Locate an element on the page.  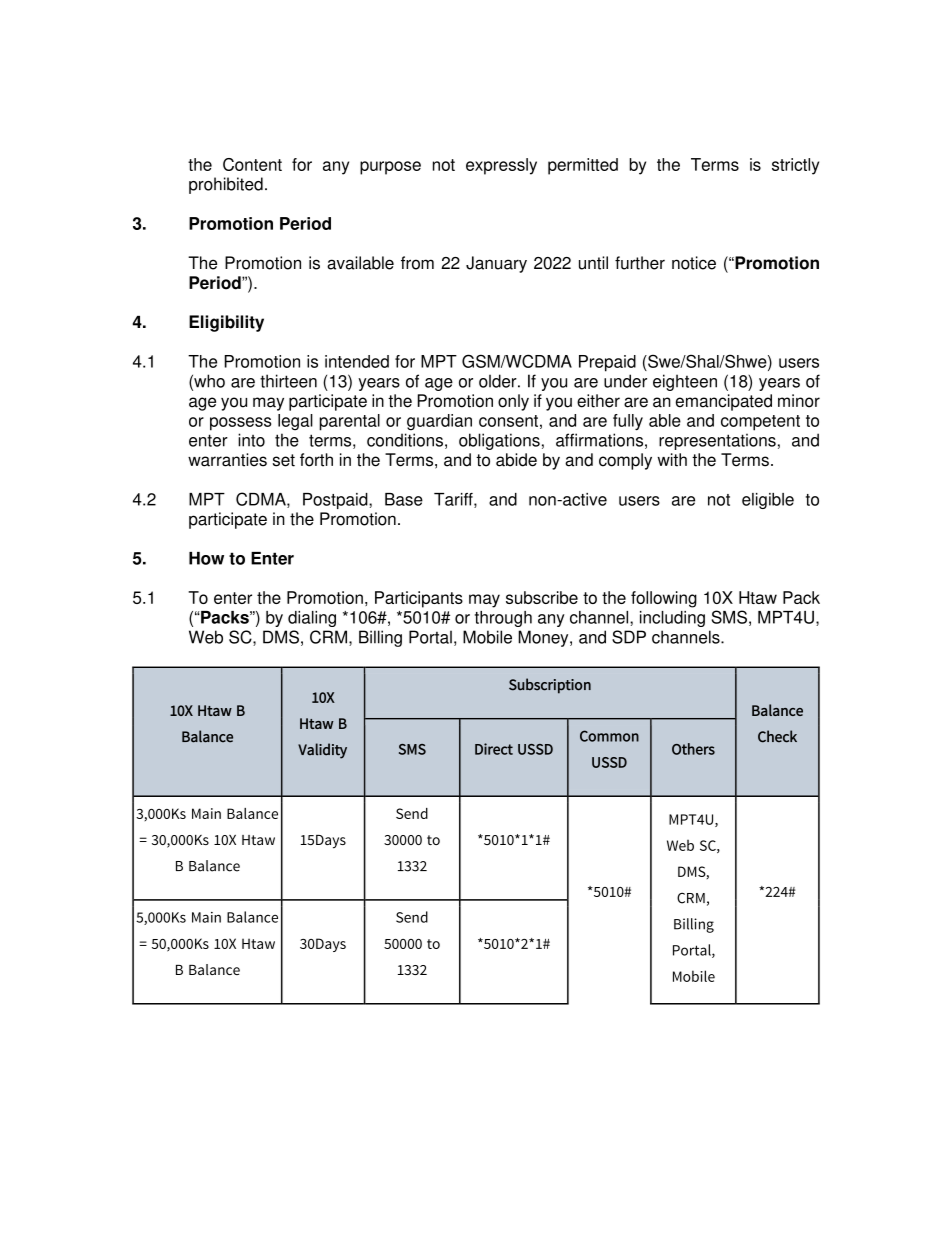
Validity is located at coordinates (322, 751).
